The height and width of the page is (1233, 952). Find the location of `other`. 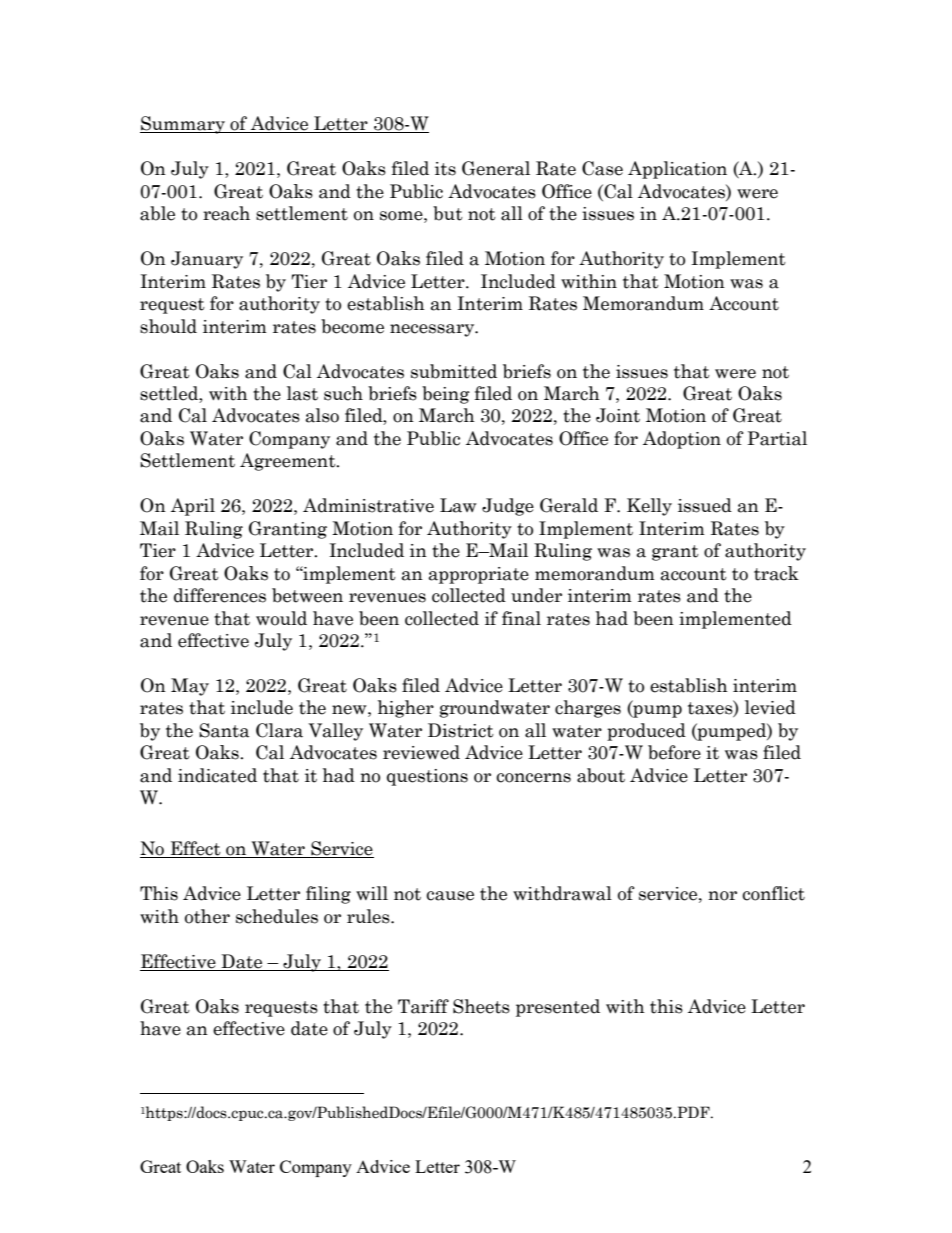

other is located at coordinates (207, 916).
